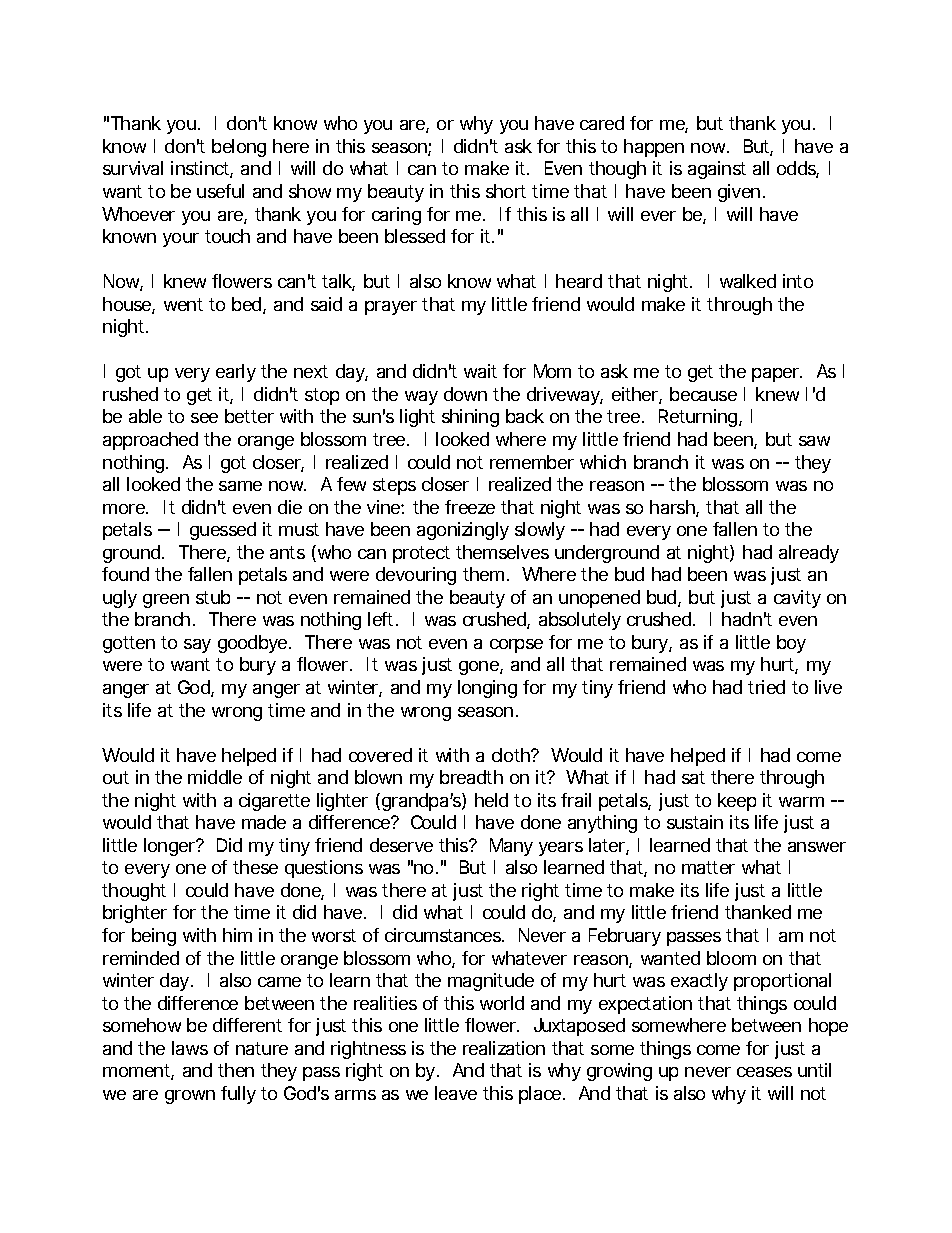 The width and height of the screenshot is (952, 1233). What do you see at coordinates (236, 373) in the screenshot?
I see `early` at bounding box center [236, 373].
